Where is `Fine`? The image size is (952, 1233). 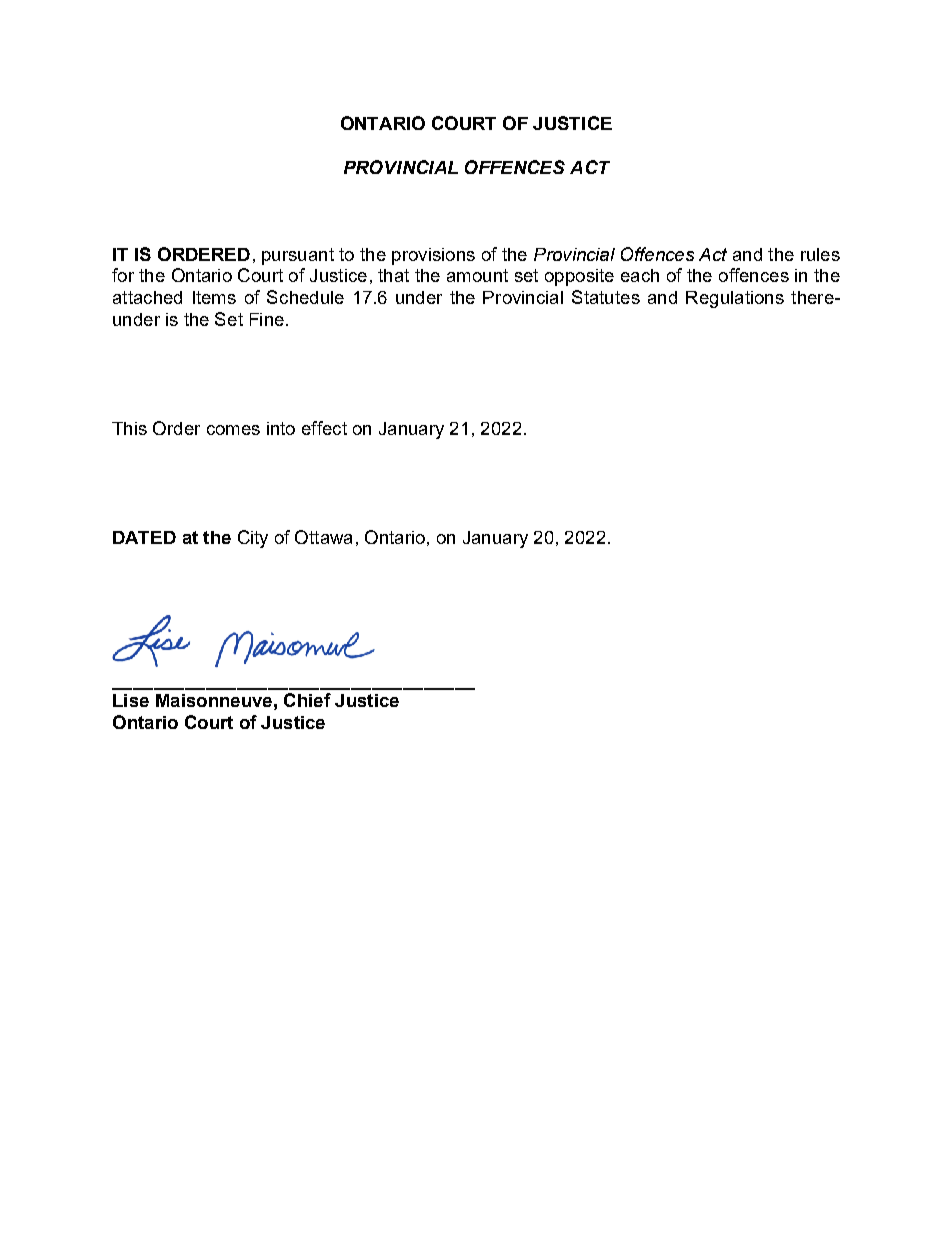 Fine is located at coordinates (267, 319).
